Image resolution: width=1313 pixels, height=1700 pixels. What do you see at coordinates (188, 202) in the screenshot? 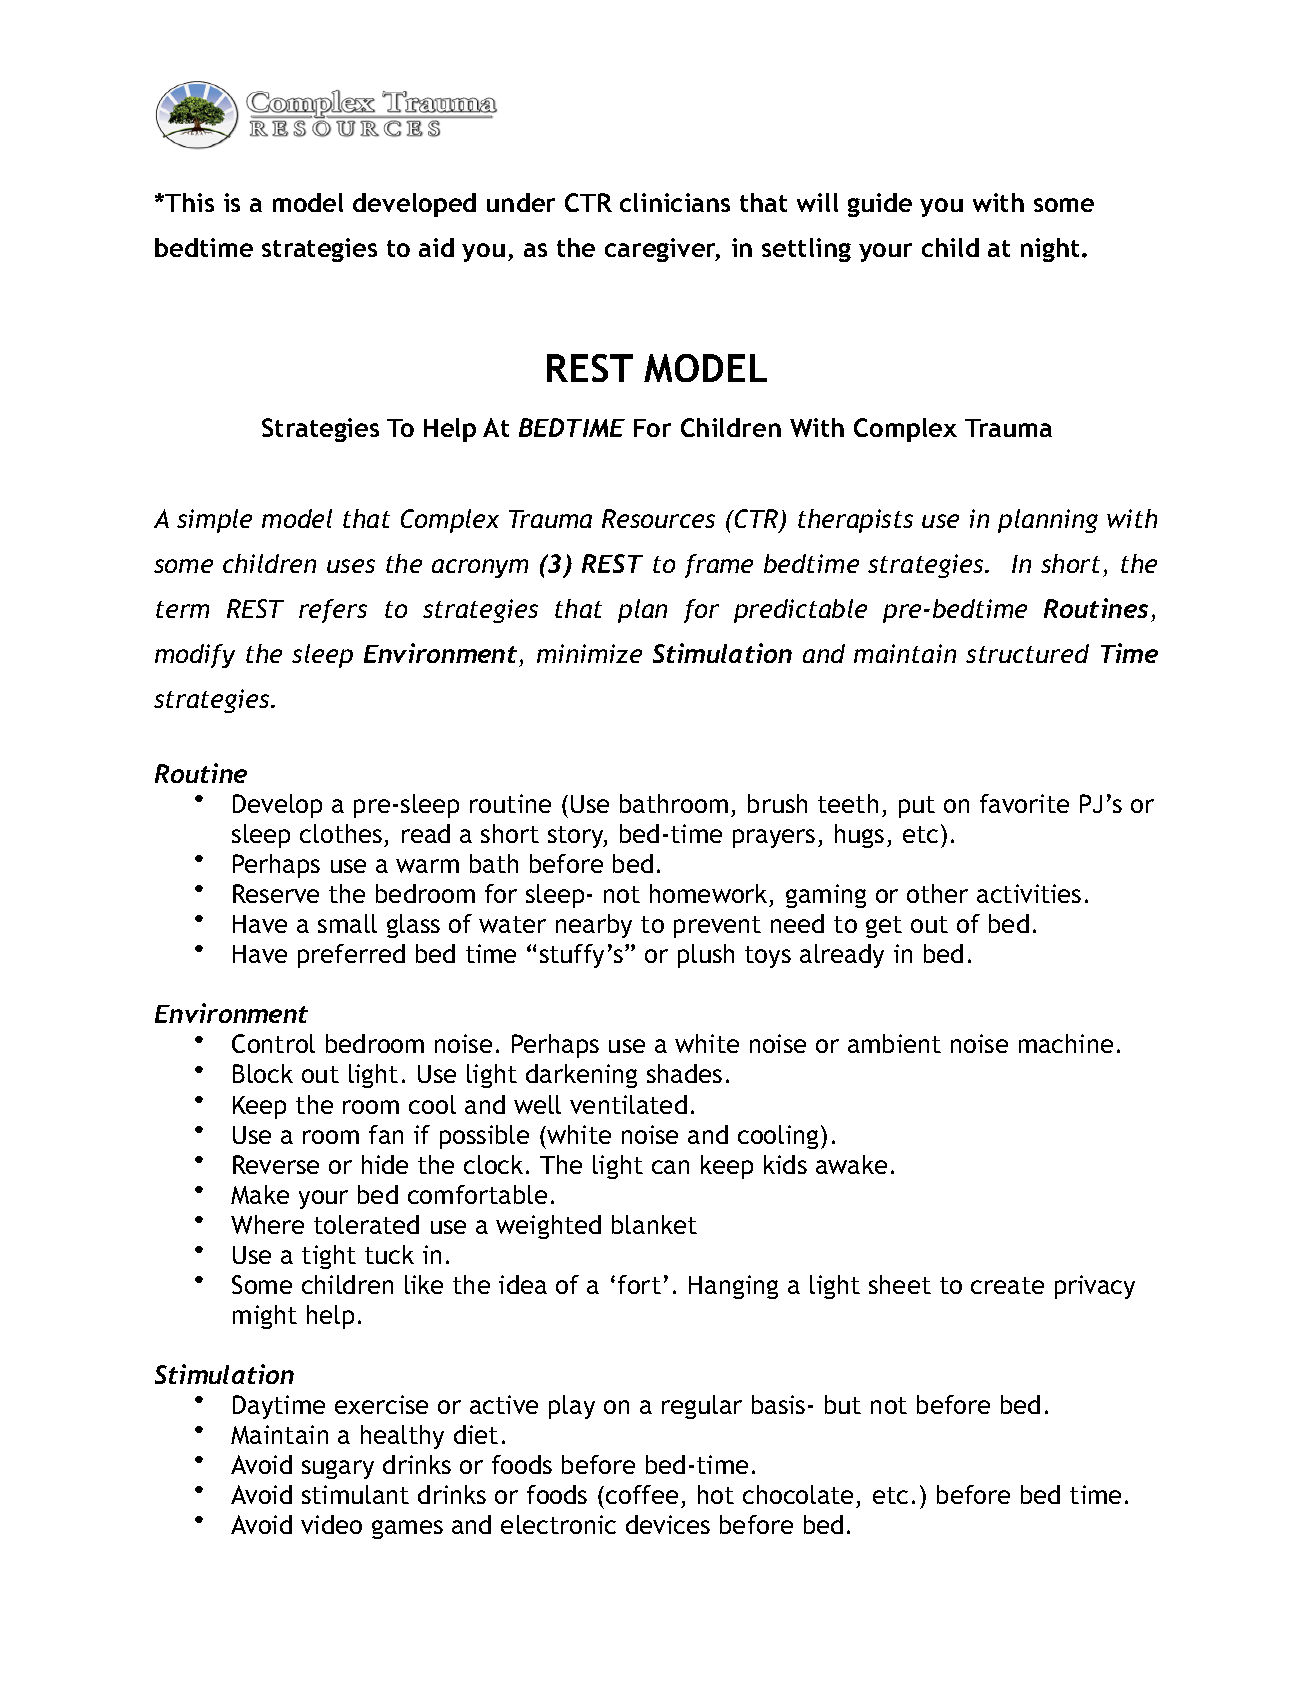
I see `This` at bounding box center [188, 202].
